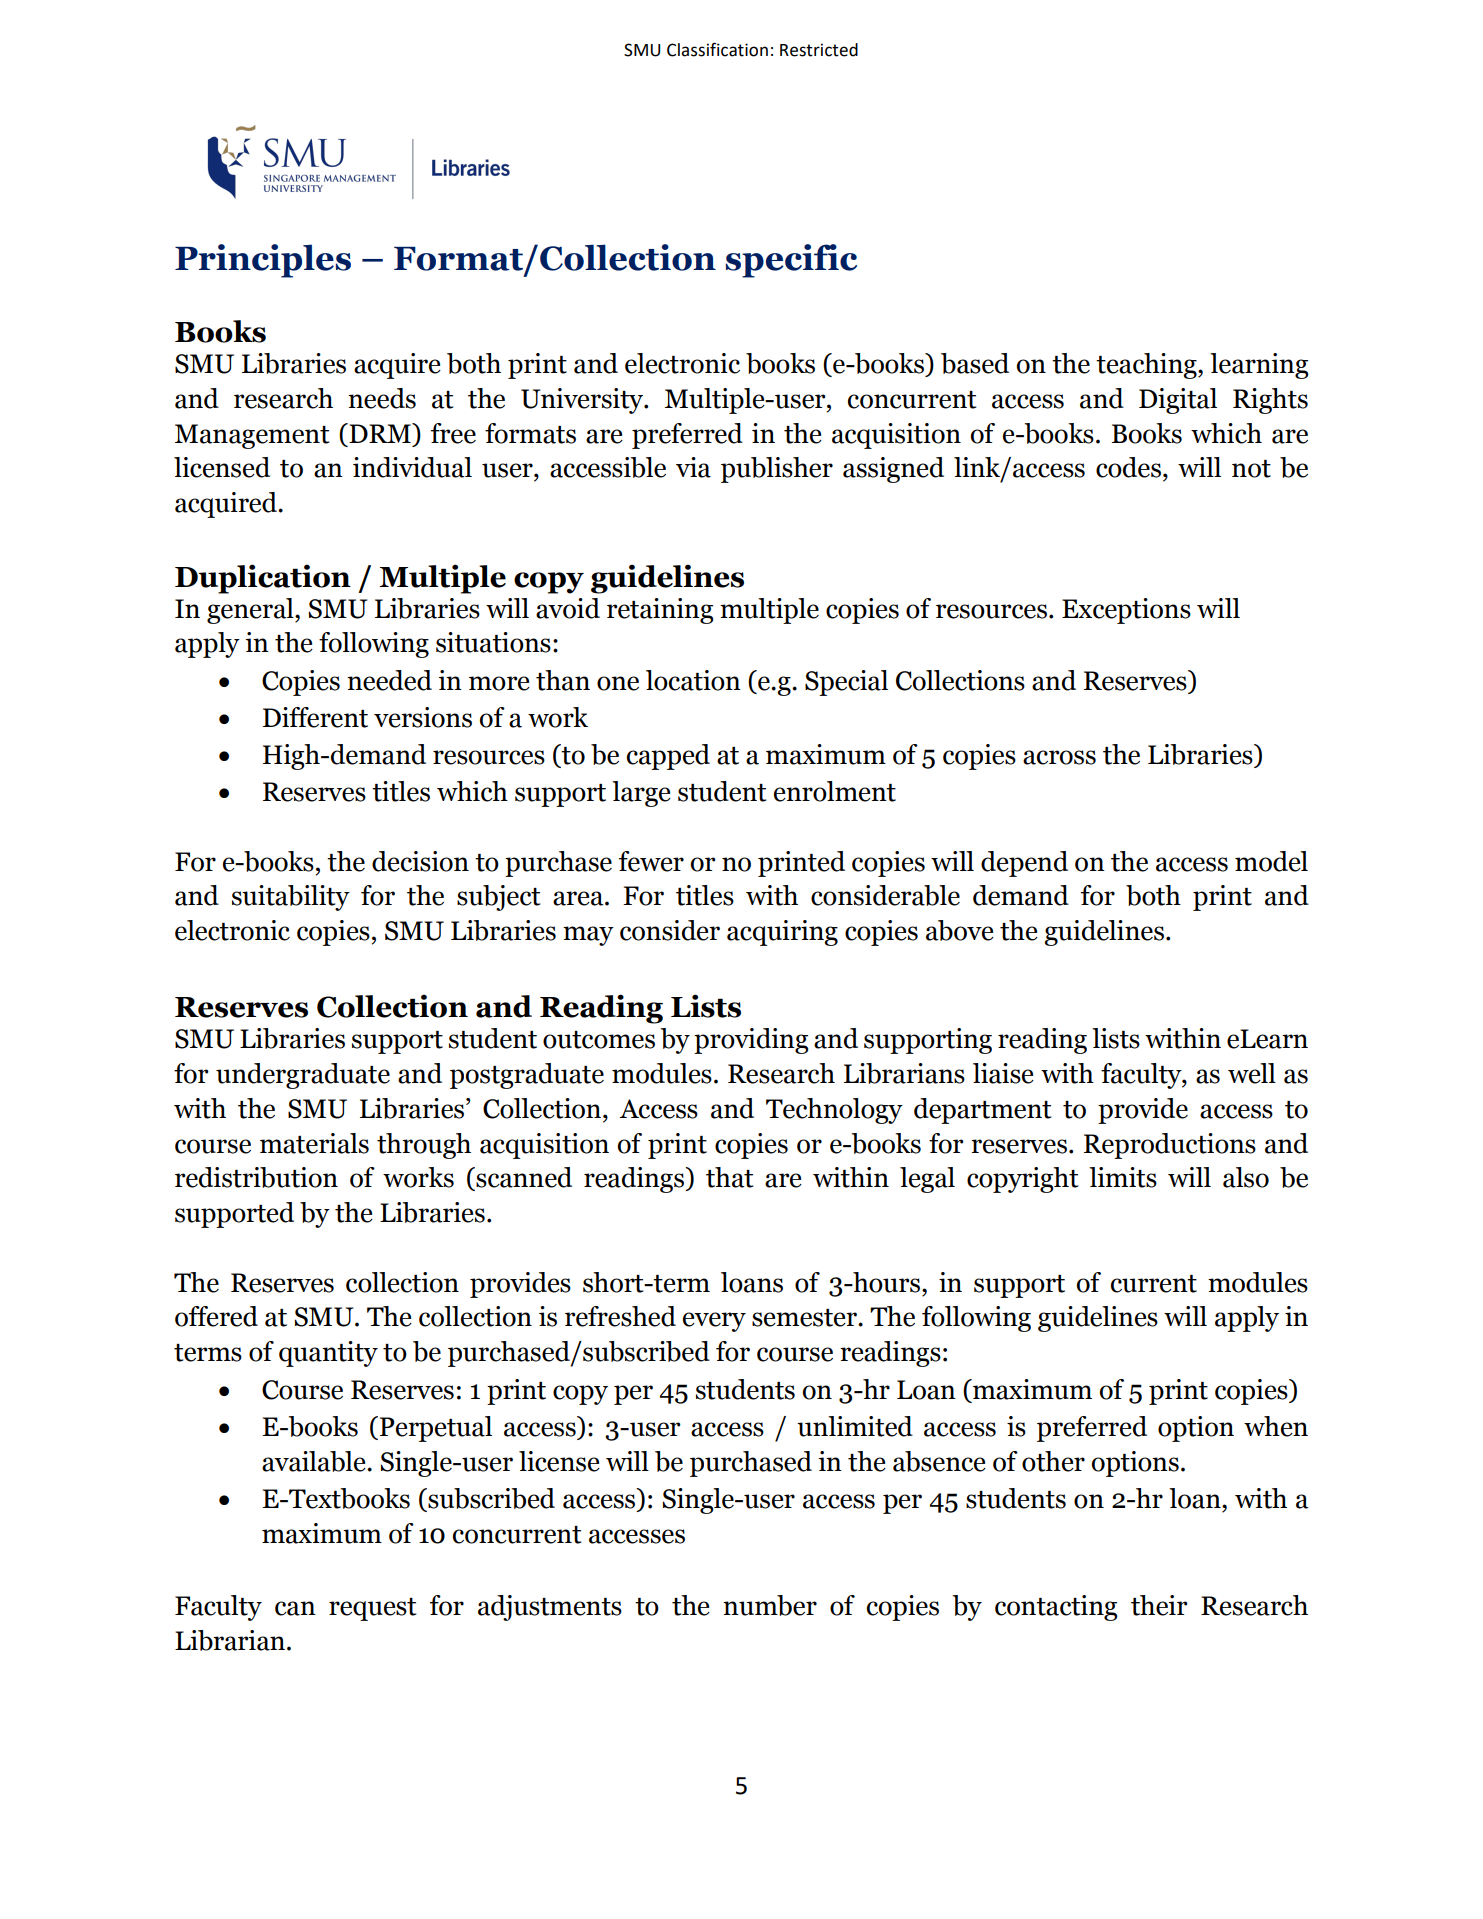  I want to click on every, so click(714, 1322).
